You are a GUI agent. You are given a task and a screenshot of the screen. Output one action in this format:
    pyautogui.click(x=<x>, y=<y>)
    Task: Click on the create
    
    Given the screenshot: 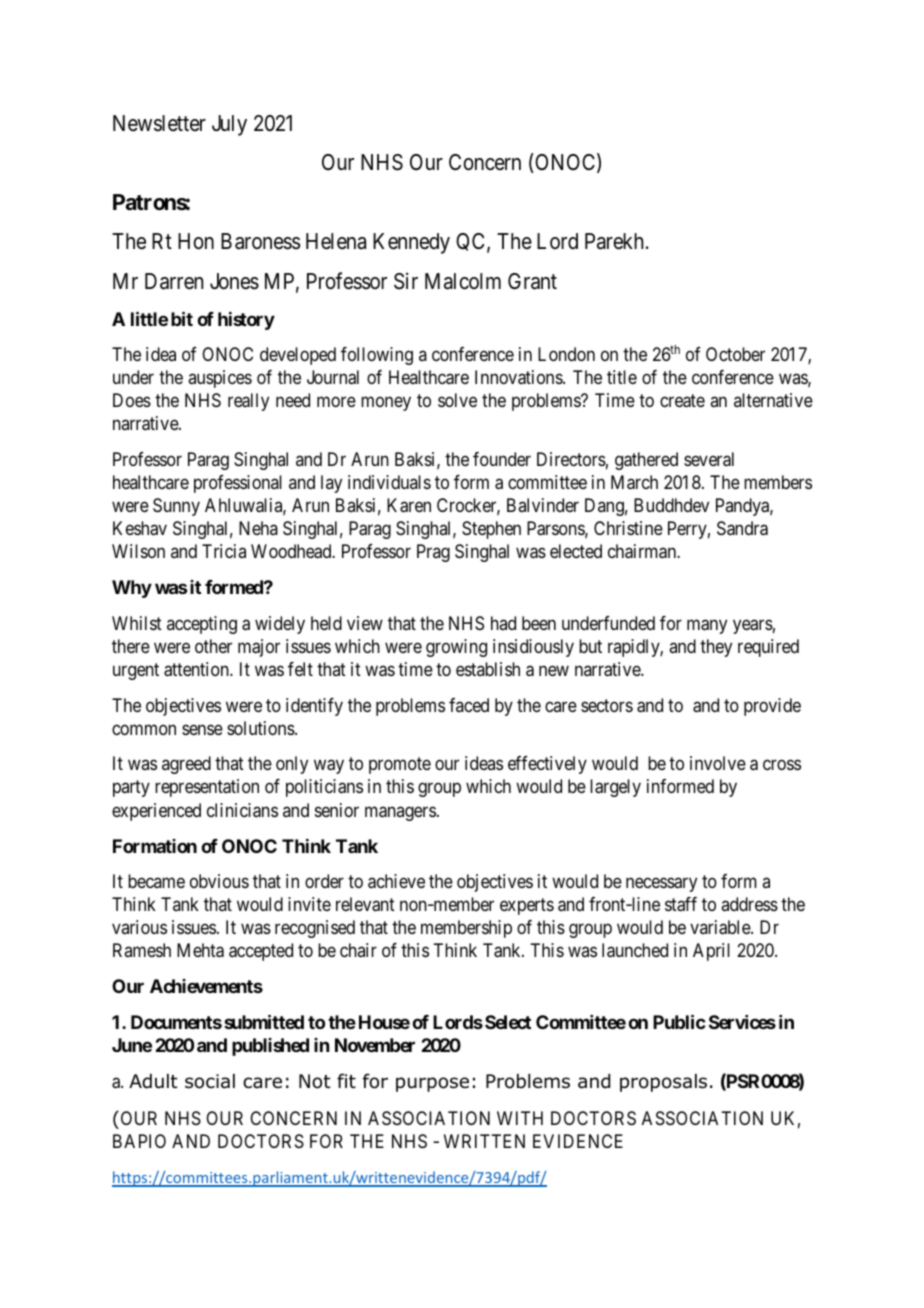 What is the action you would take?
    pyautogui.click(x=682, y=401)
